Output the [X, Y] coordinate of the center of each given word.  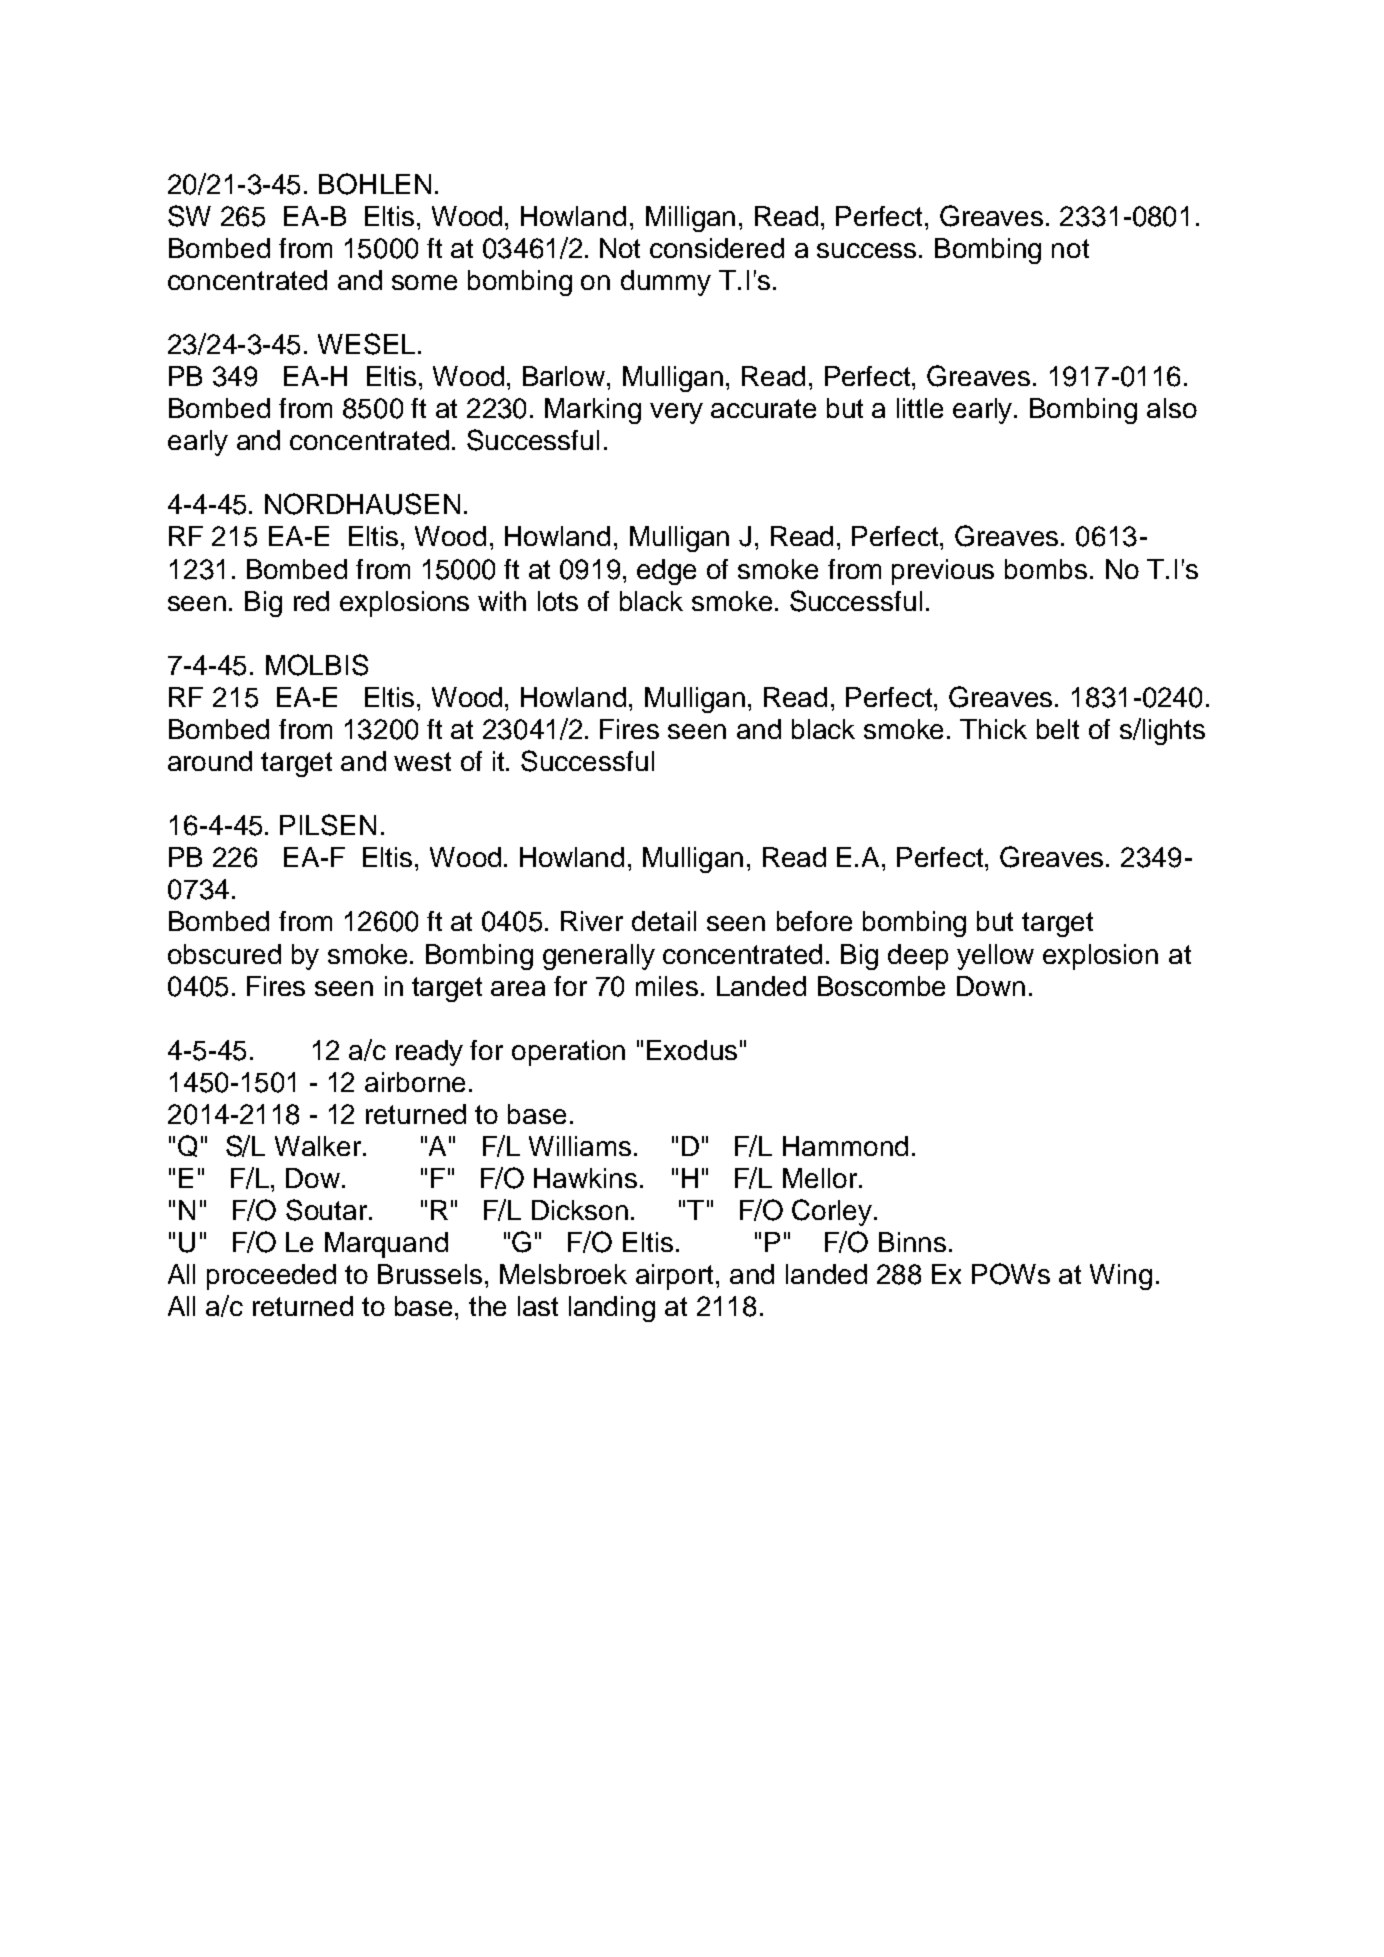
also [1172, 408]
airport [676, 1277]
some [424, 282]
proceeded [271, 1277]
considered [717, 248]
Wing [1121, 1277]
